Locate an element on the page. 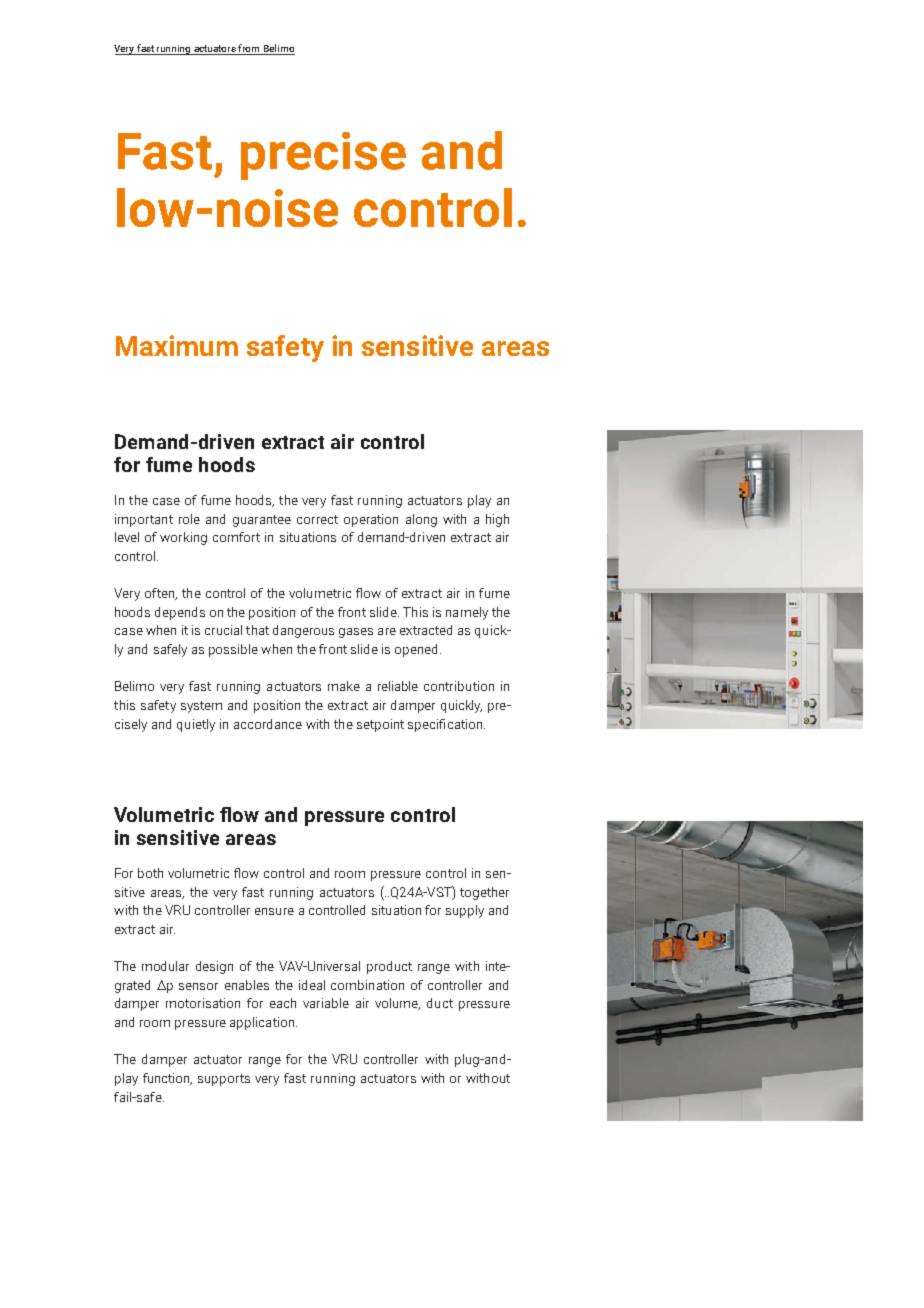 This page has height=1308, width=924. both is located at coordinates (150, 873).
